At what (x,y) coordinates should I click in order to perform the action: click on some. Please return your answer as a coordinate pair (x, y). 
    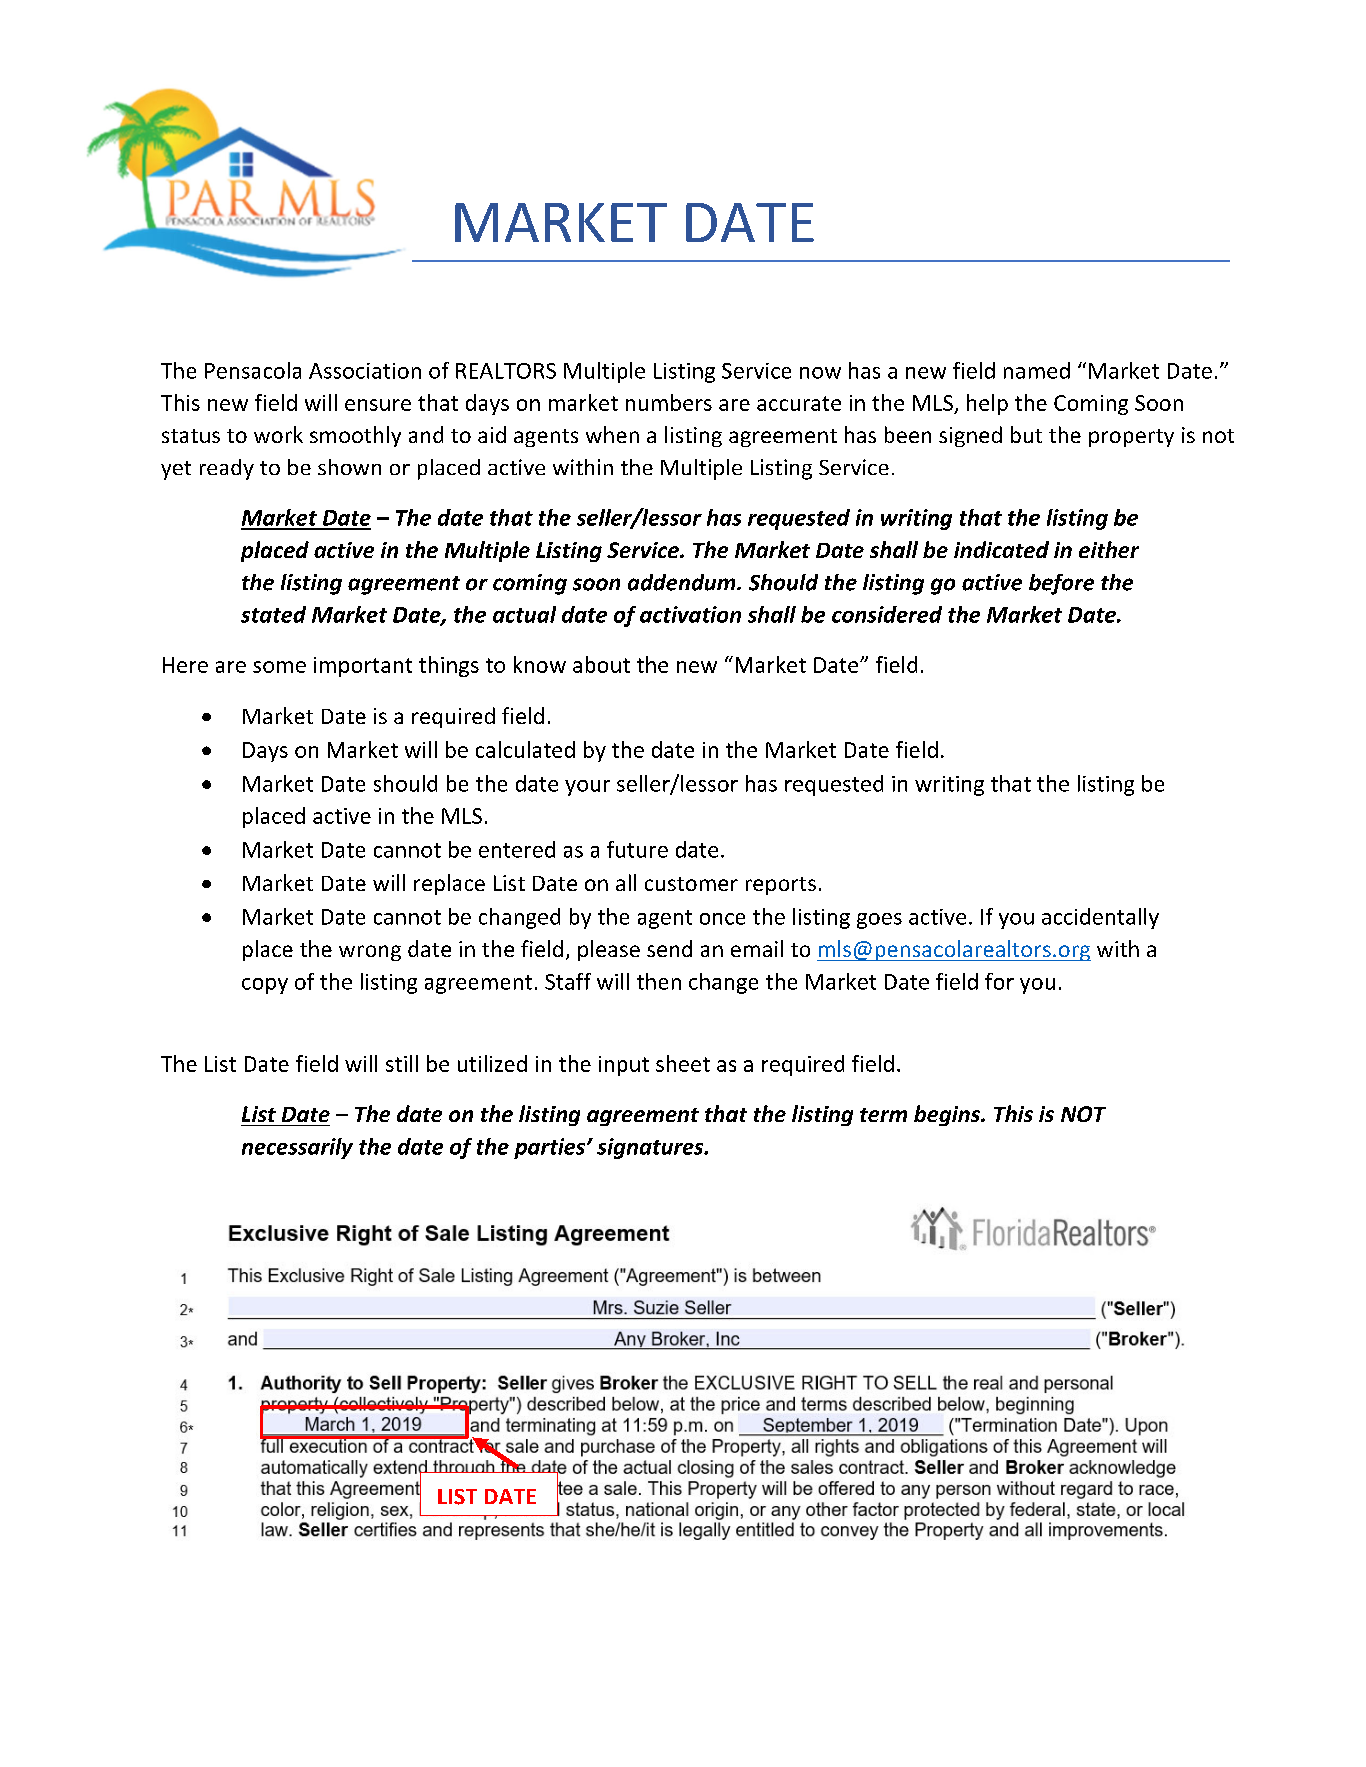
    Looking at the image, I should click on (279, 667).
